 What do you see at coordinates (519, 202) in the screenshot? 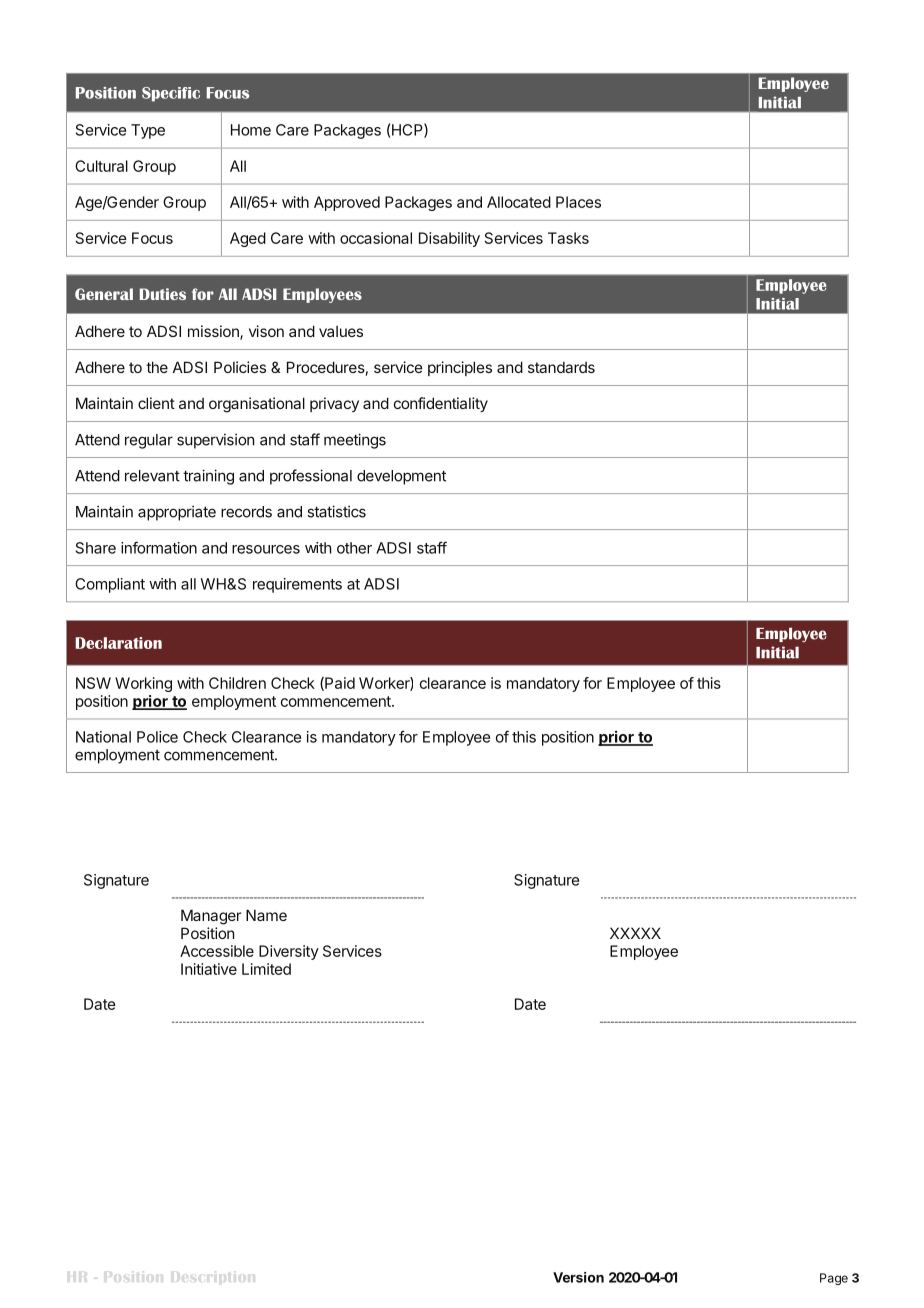
I see `Allocated` at bounding box center [519, 202].
